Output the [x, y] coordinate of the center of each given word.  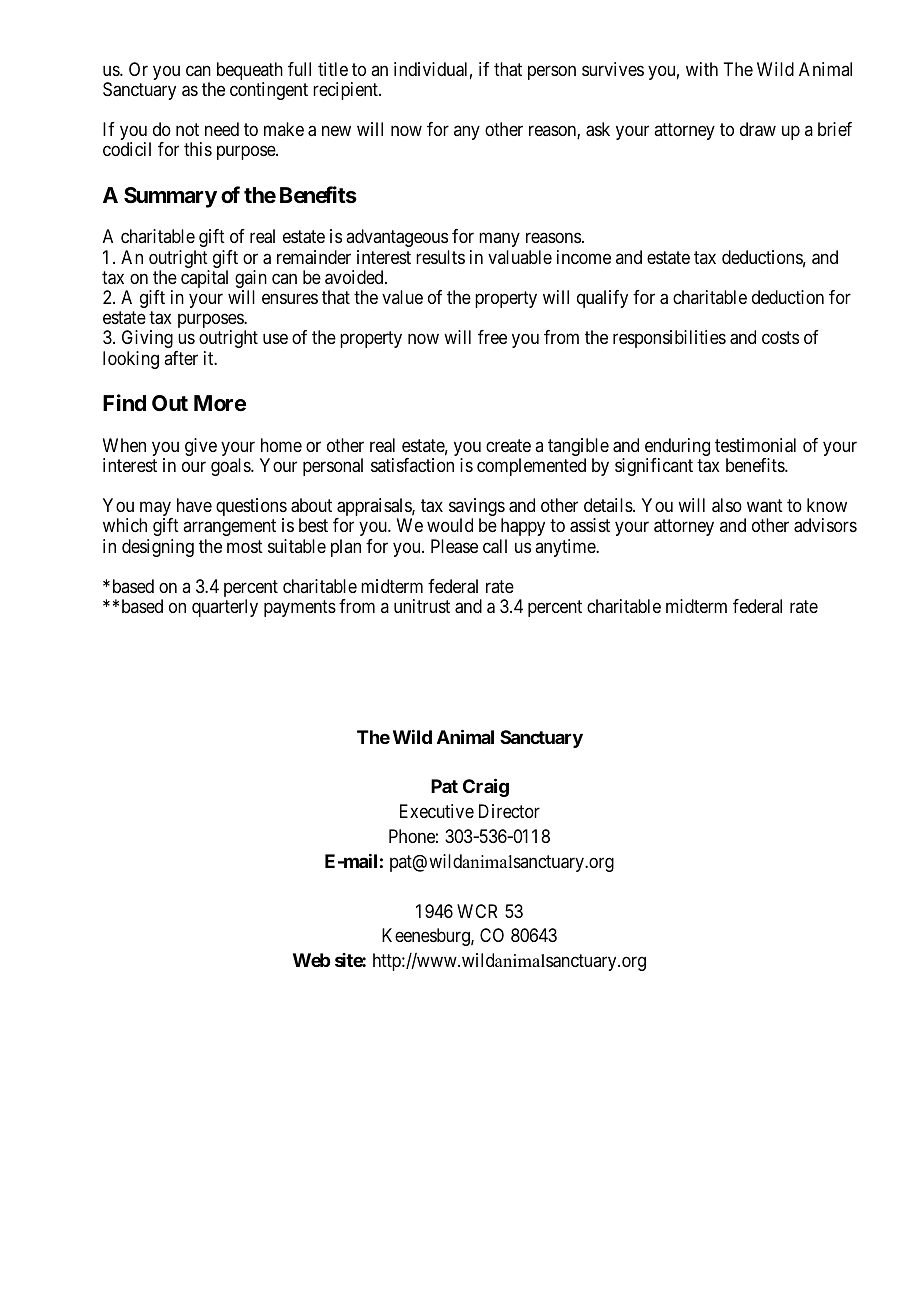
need [222, 129]
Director [509, 811]
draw [758, 129]
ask [598, 129]
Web [311, 960]
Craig [486, 787]
